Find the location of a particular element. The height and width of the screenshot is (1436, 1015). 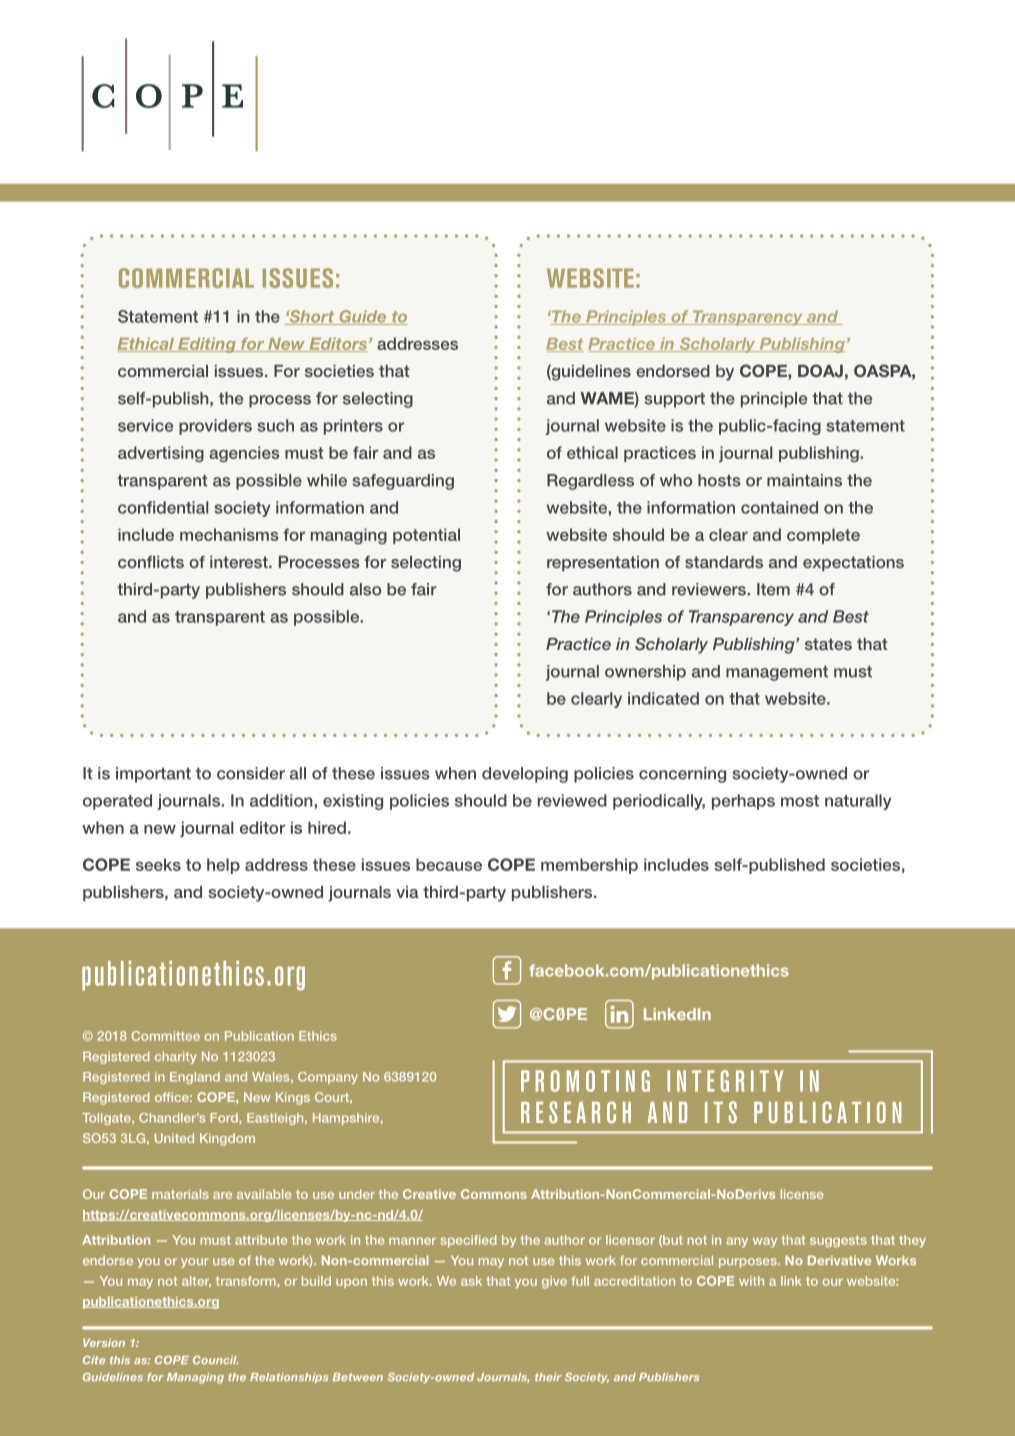

Editing is located at coordinates (207, 345).
